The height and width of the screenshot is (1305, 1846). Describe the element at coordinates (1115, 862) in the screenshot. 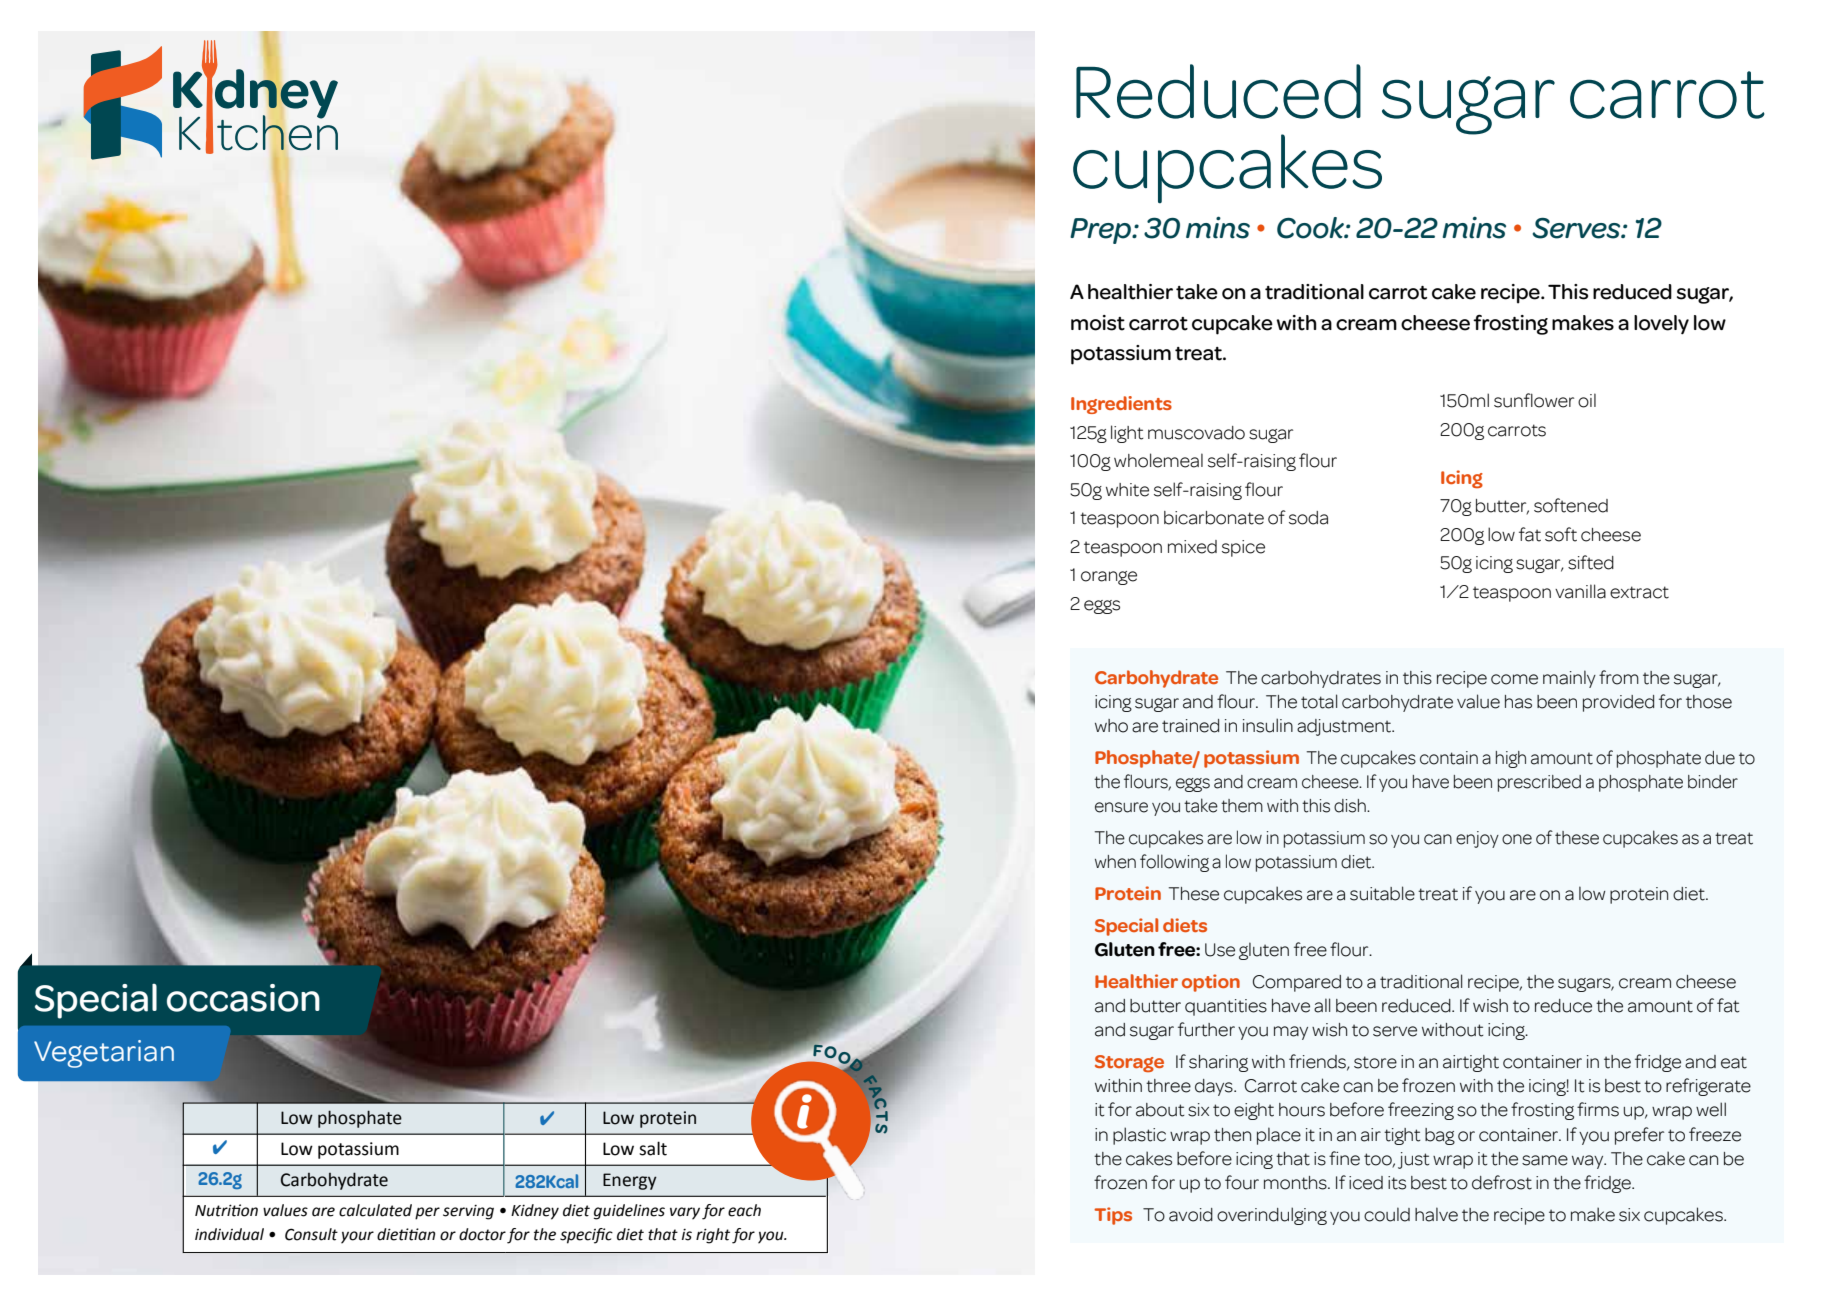

I see `when` at that location.
